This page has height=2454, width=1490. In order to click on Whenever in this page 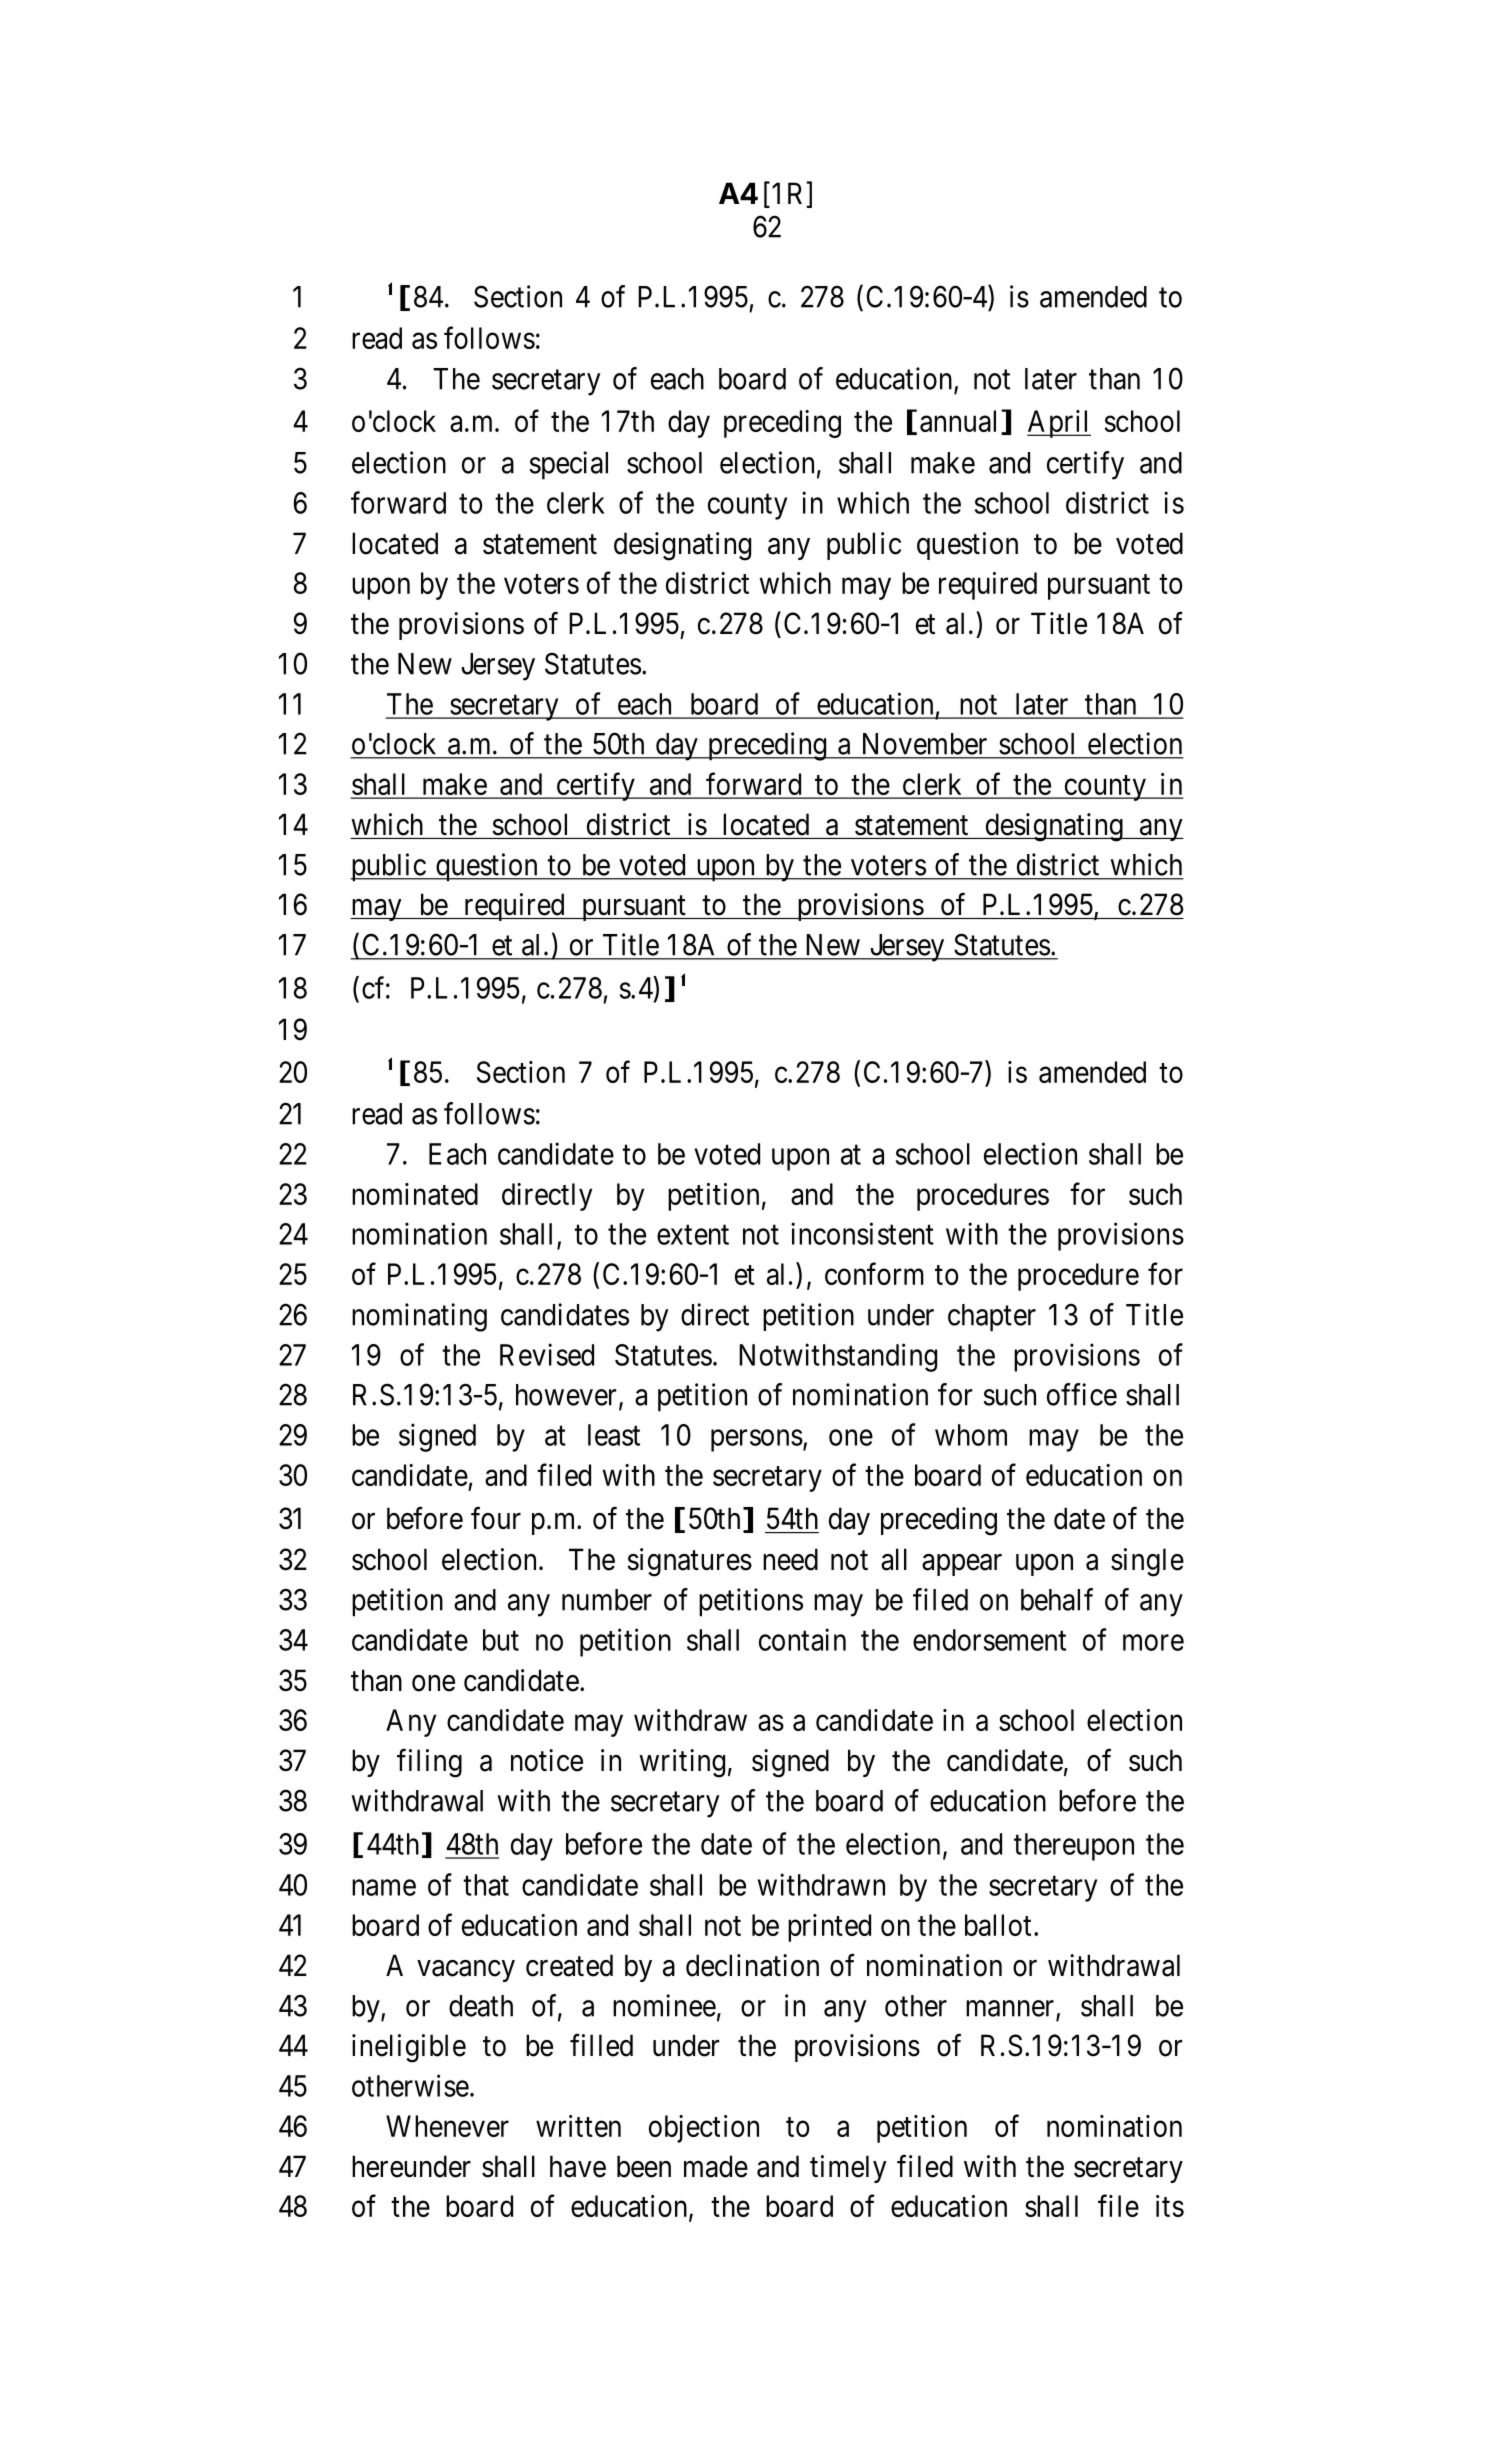, I will do `click(447, 2126)`.
